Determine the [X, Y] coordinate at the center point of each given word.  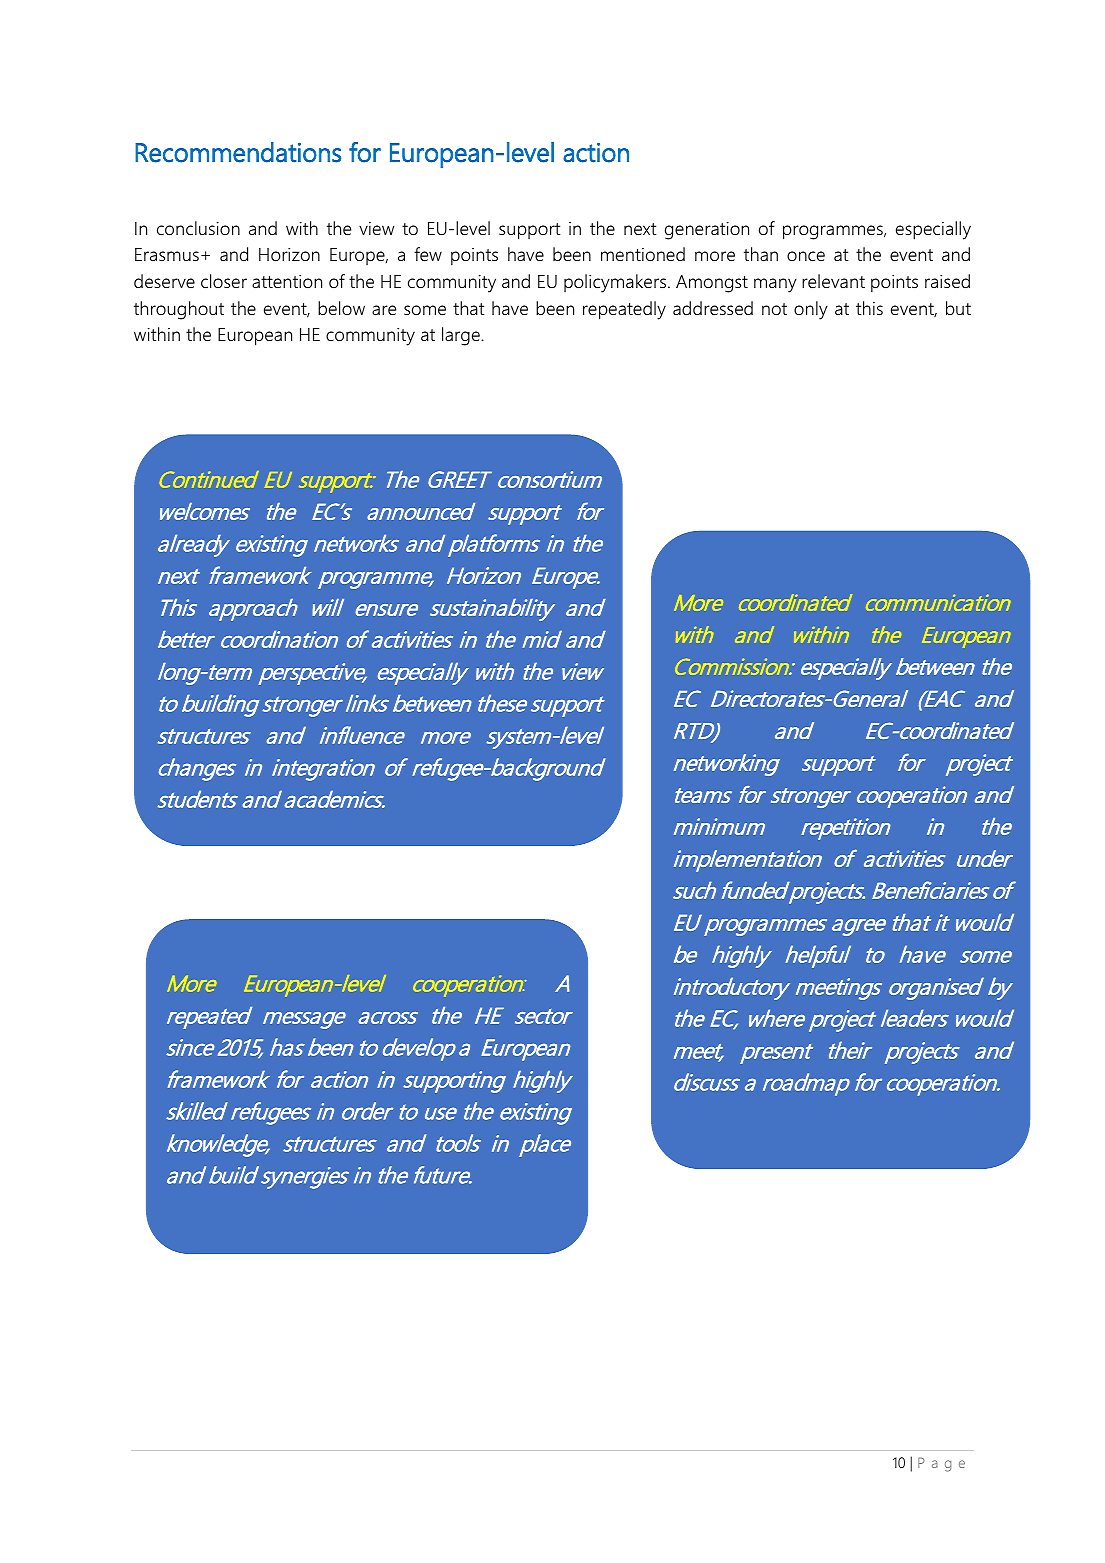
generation [707, 231]
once [806, 256]
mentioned [643, 254]
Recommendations [238, 152]
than [761, 254]
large [462, 336]
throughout [179, 310]
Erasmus [167, 254]
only [811, 310]
